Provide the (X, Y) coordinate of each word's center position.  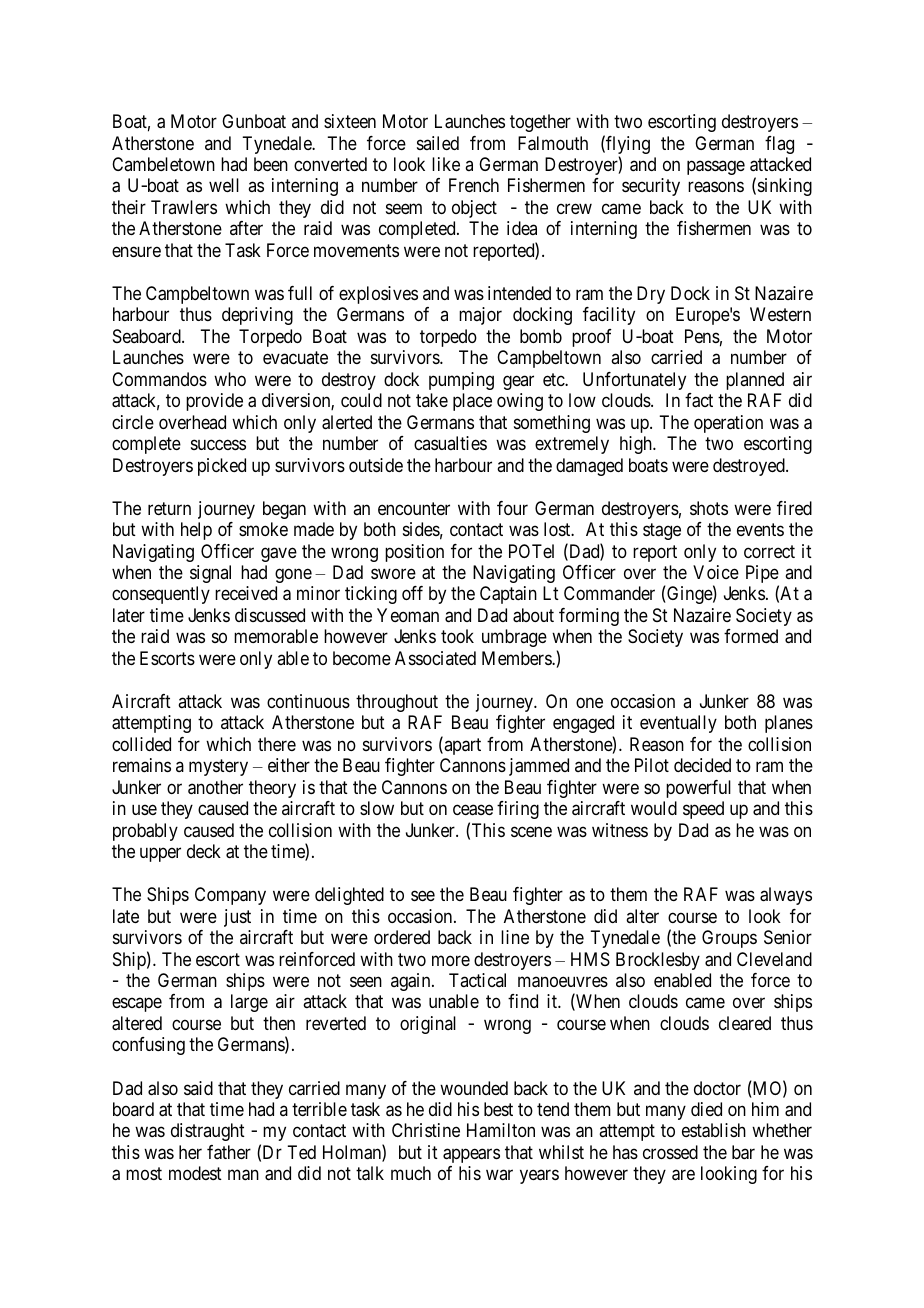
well (224, 185)
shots (709, 508)
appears (471, 1155)
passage (716, 168)
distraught (208, 1132)
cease (473, 810)
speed (703, 810)
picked (222, 467)
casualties (450, 443)
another (215, 787)
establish (714, 1130)
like (446, 164)
